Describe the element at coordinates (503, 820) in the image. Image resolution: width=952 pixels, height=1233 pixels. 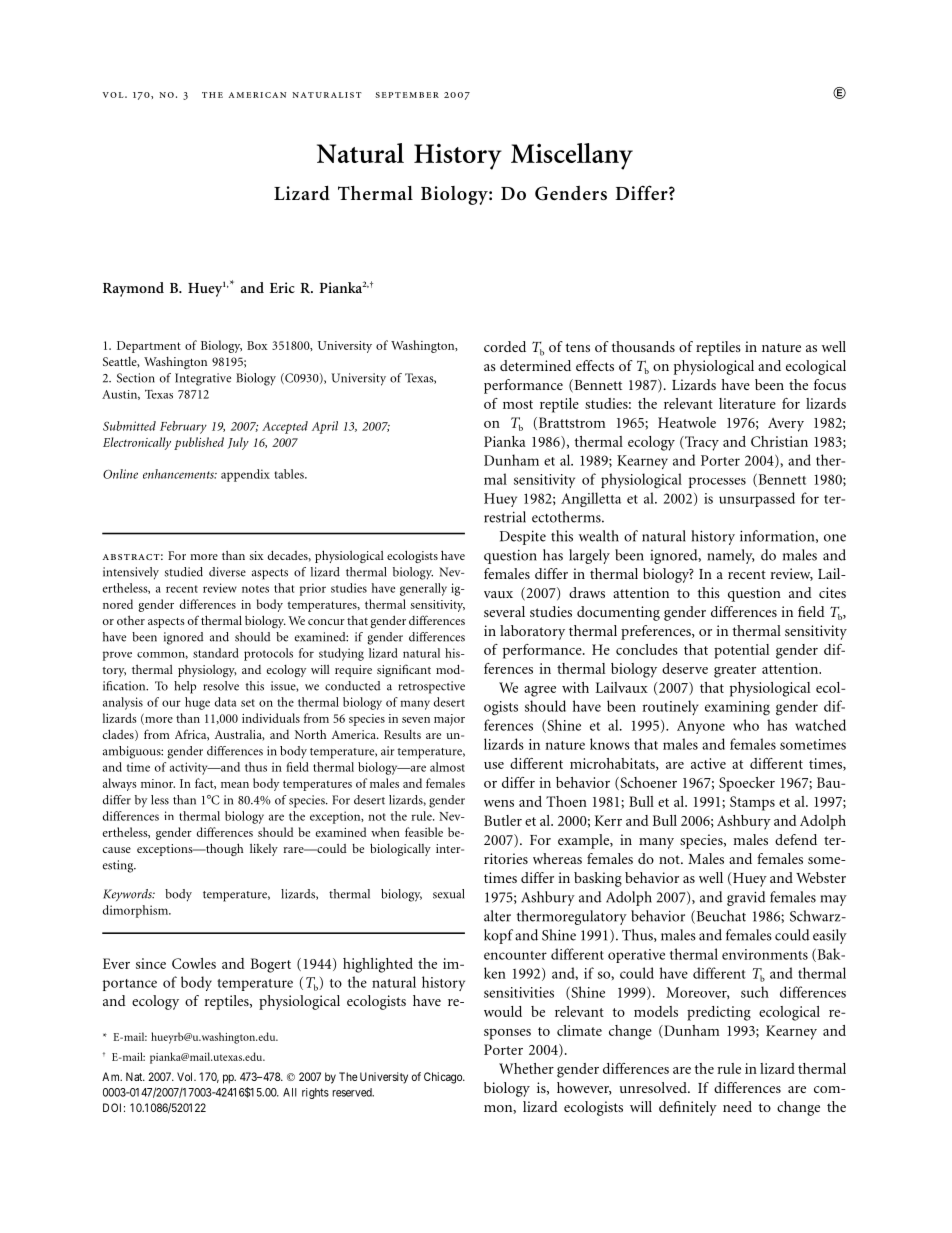
I see `Butler` at that location.
